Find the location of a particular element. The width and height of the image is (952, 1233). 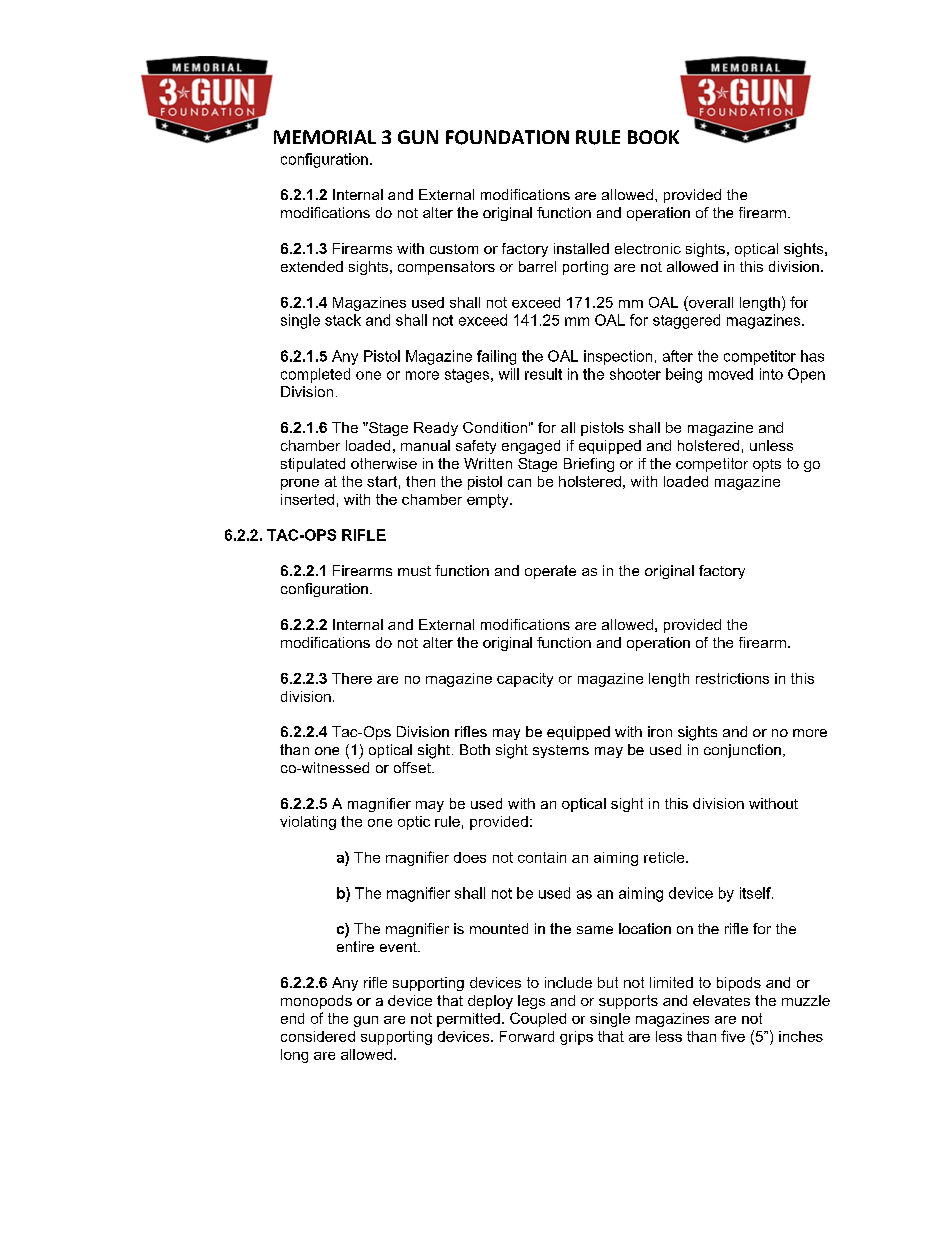

MEMORIAL is located at coordinates (325, 137).
